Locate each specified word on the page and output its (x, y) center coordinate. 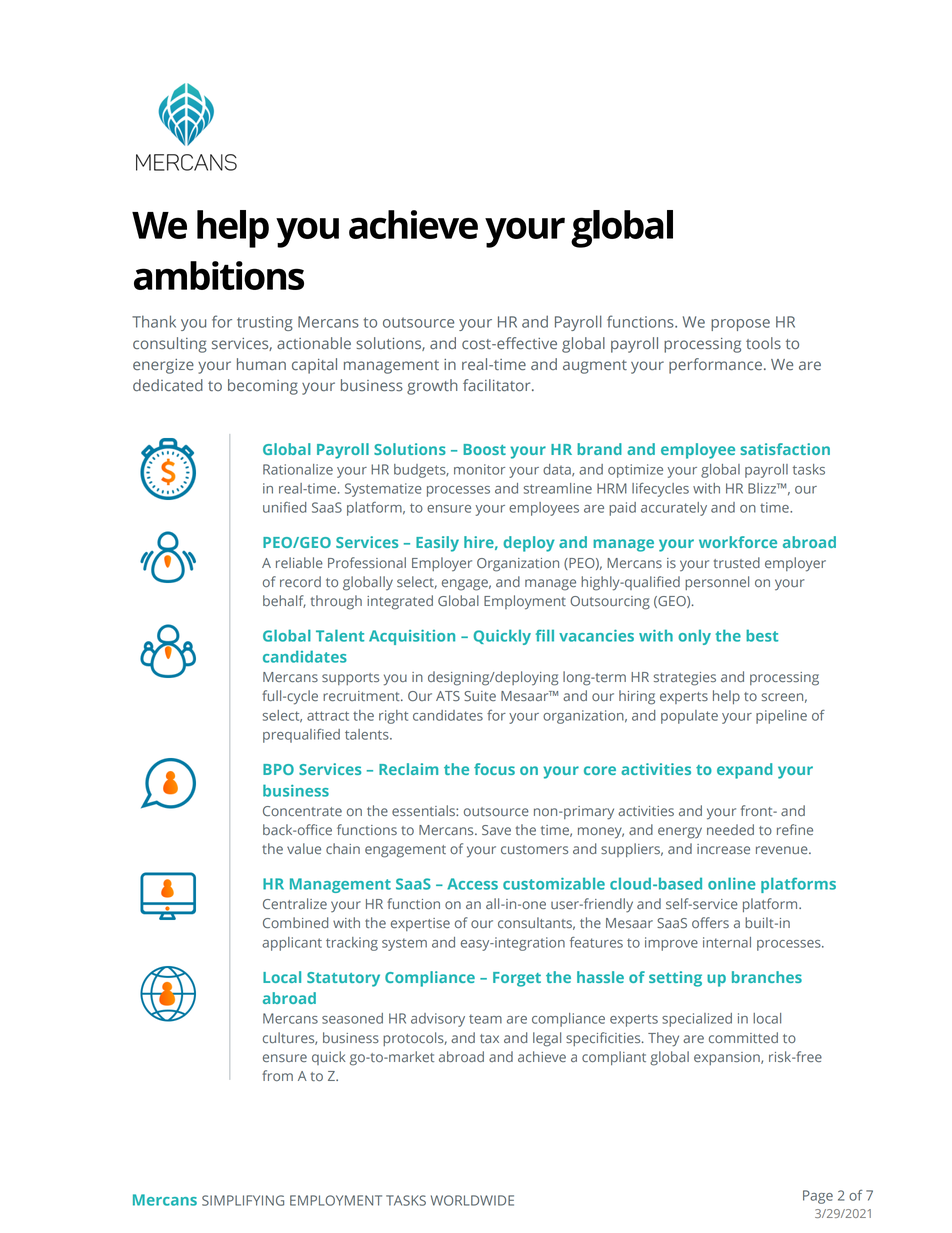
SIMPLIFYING (243, 1200)
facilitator (498, 385)
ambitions (219, 275)
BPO (278, 769)
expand (744, 771)
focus (494, 769)
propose (740, 325)
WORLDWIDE (472, 1200)
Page (818, 1197)
